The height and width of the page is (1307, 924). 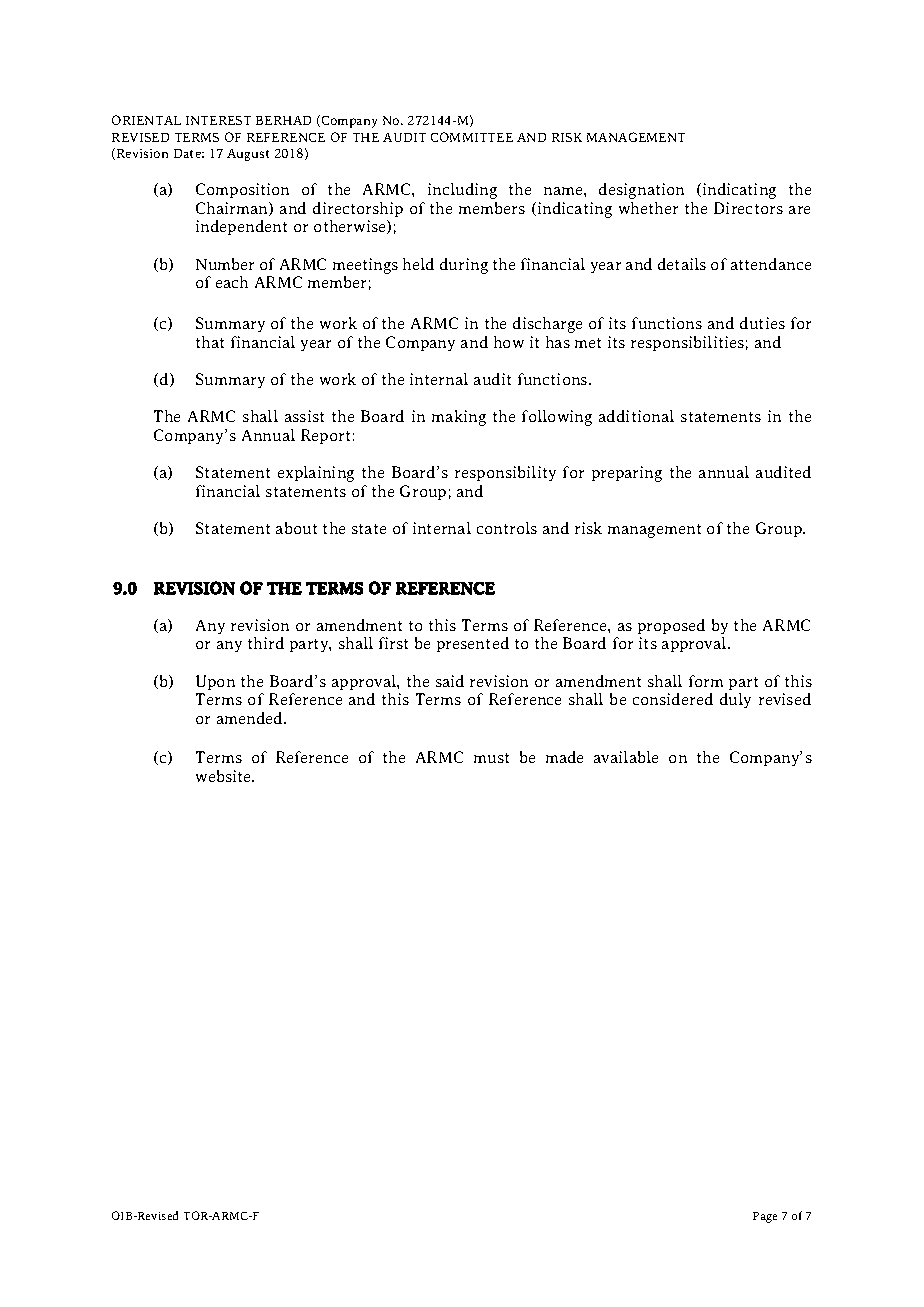 I want to click on assist, so click(x=304, y=416).
